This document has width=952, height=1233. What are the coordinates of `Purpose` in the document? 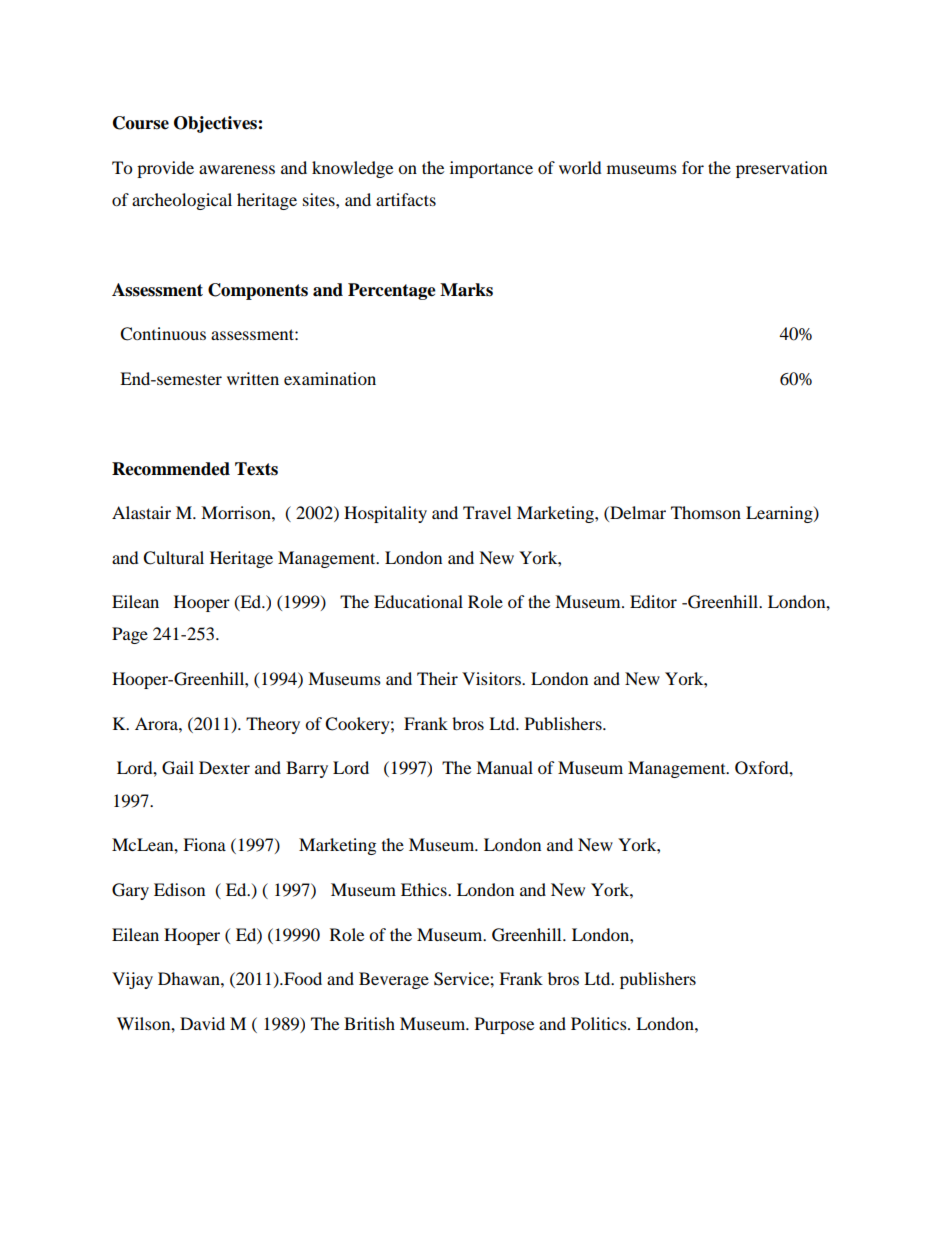 It's located at (504, 1025).
